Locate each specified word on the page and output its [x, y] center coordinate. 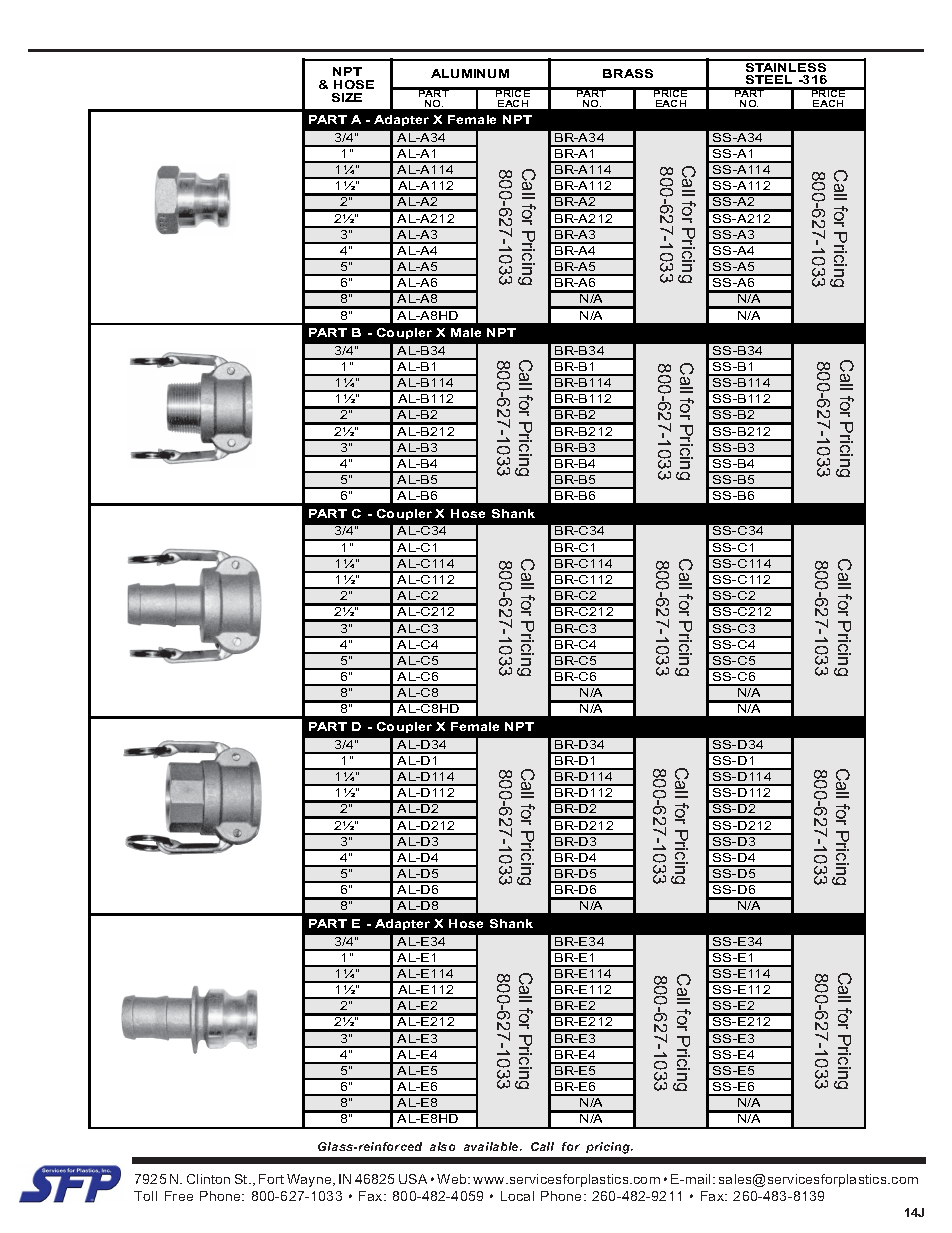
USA [413, 1179]
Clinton [208, 1179]
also [442, 1146]
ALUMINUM [470, 73]
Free [179, 1196]
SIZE [347, 97]
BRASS [628, 73]
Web [453, 1179]
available [492, 1146]
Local [517, 1196]
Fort [271, 1179]
